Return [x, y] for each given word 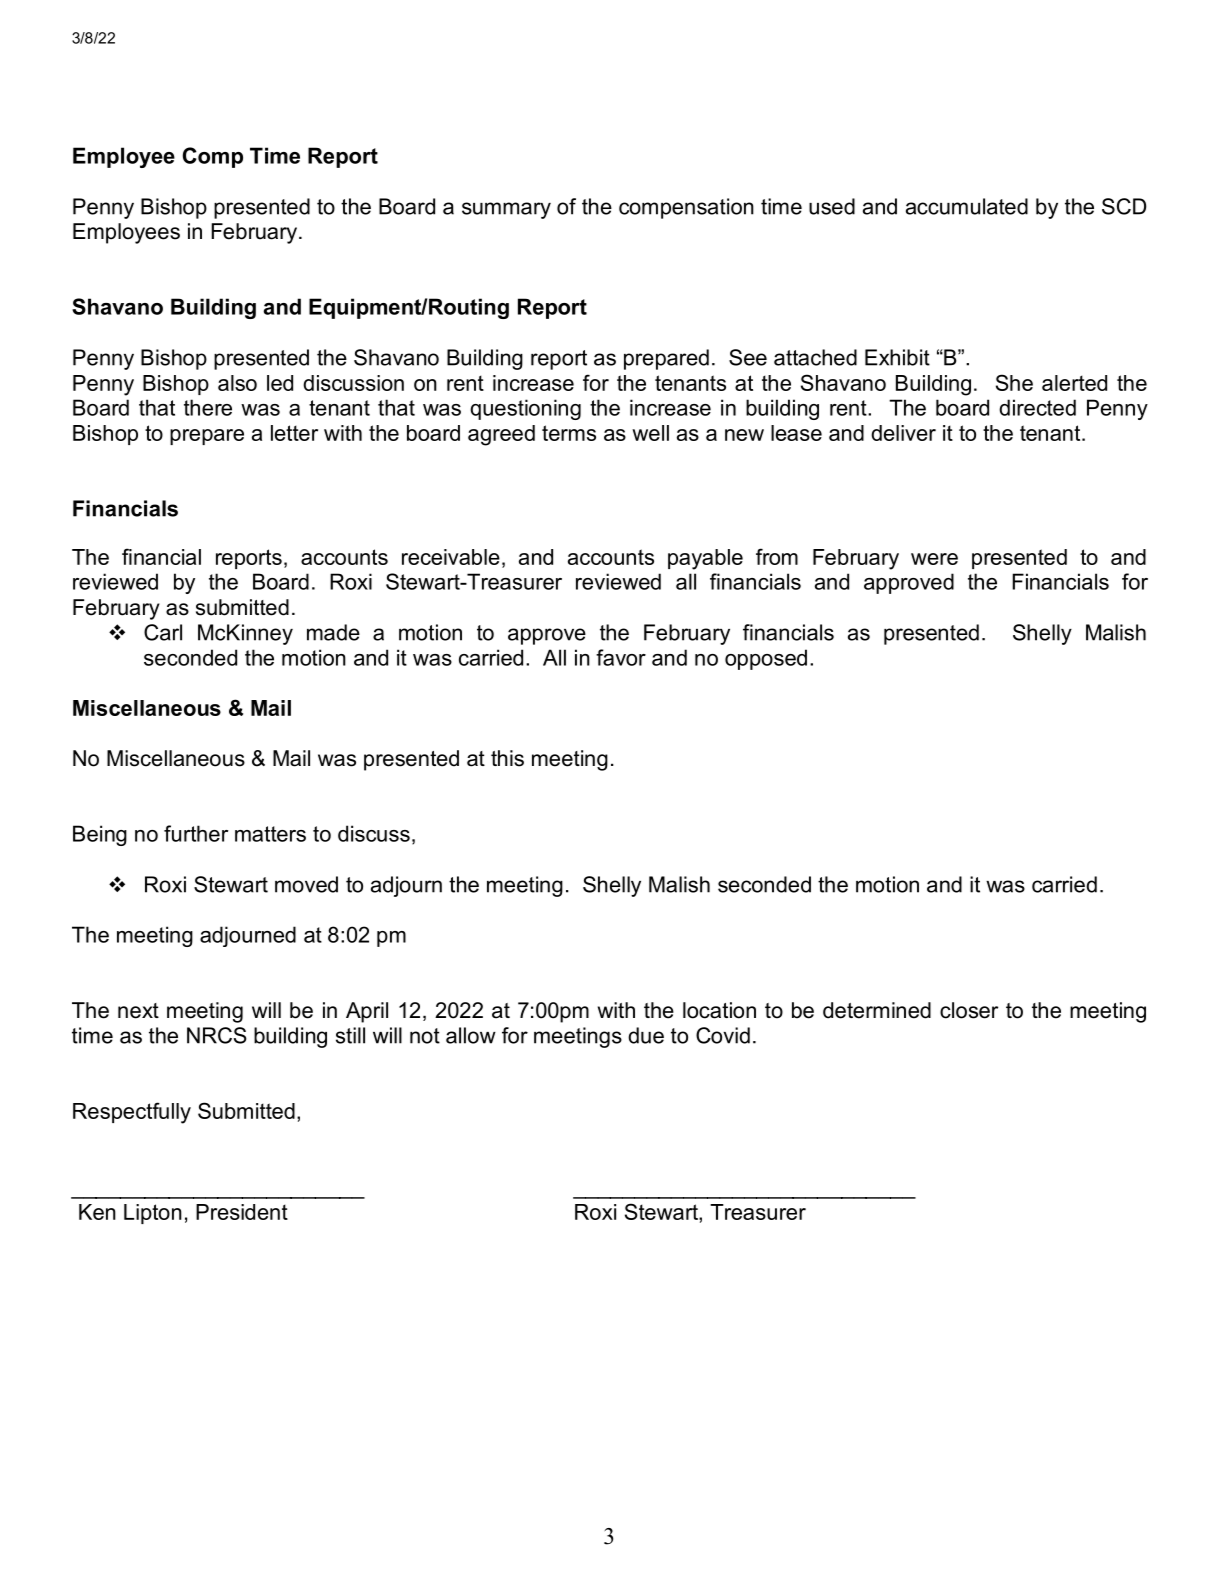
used [832, 206]
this [507, 758]
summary [506, 210]
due [646, 1035]
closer [969, 1010]
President [242, 1212]
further [196, 833]
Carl [163, 632]
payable [705, 559]
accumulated [967, 206]
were [934, 559]
